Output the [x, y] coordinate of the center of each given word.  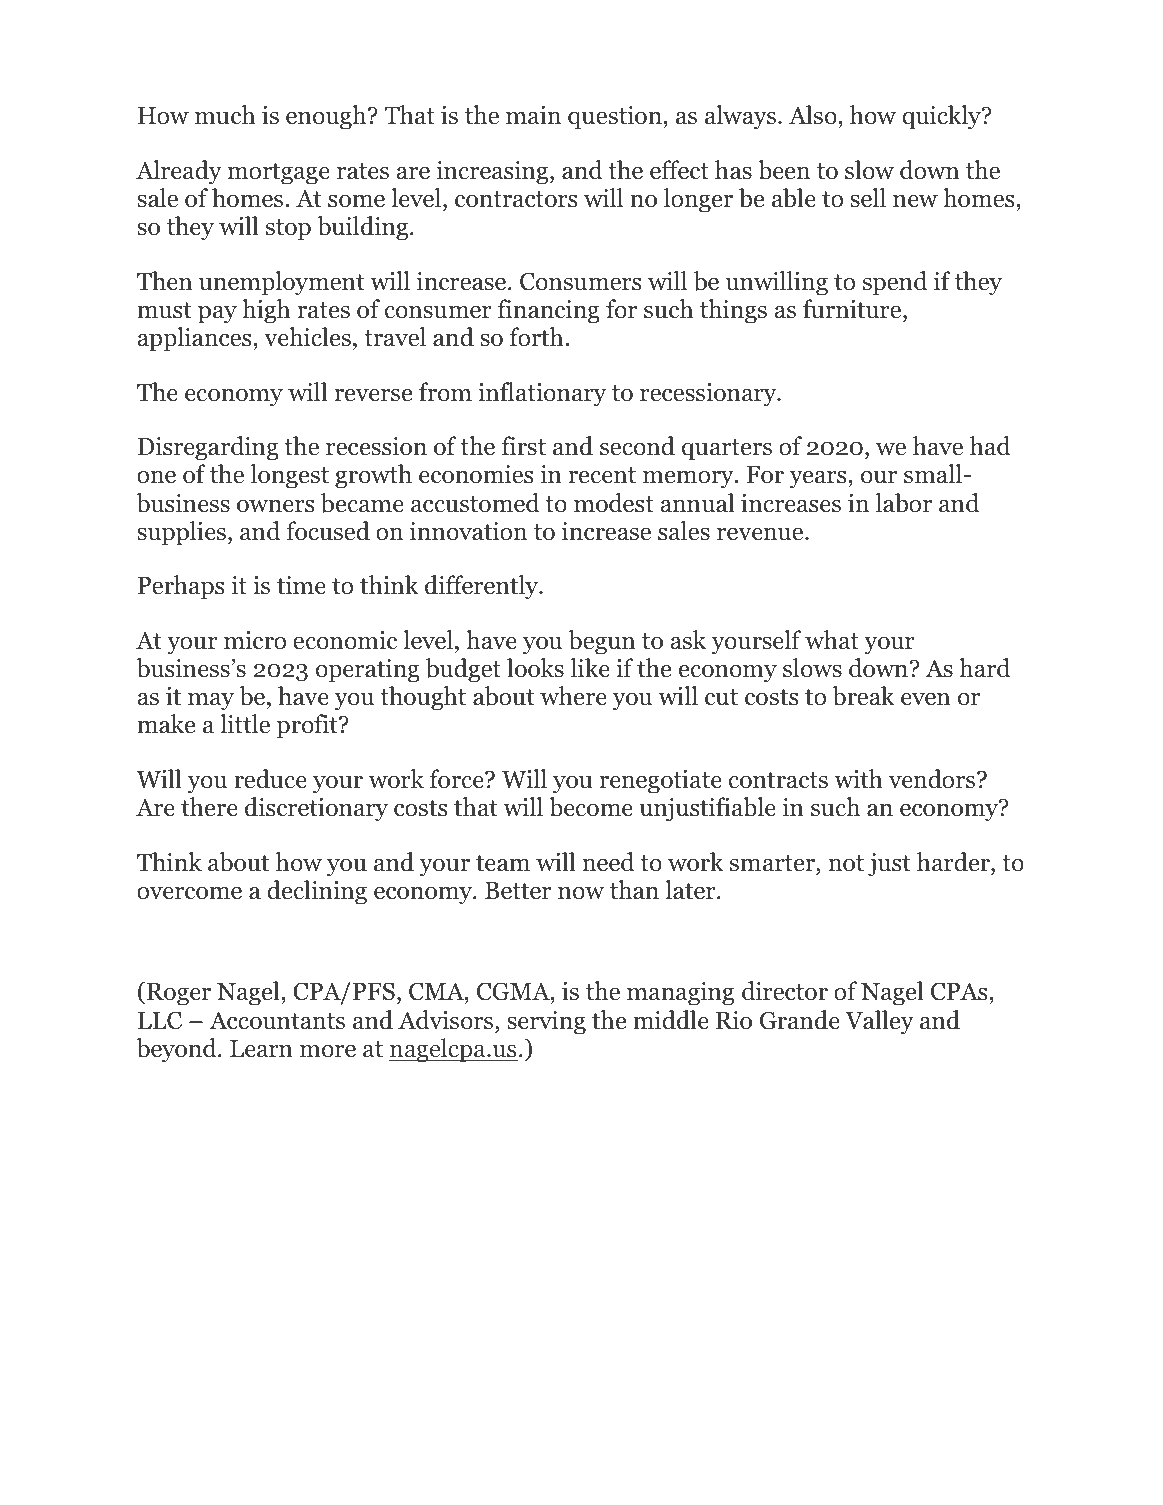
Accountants [277, 1020]
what [832, 640]
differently [483, 587]
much [225, 115]
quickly [942, 117]
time [301, 585]
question [616, 118]
